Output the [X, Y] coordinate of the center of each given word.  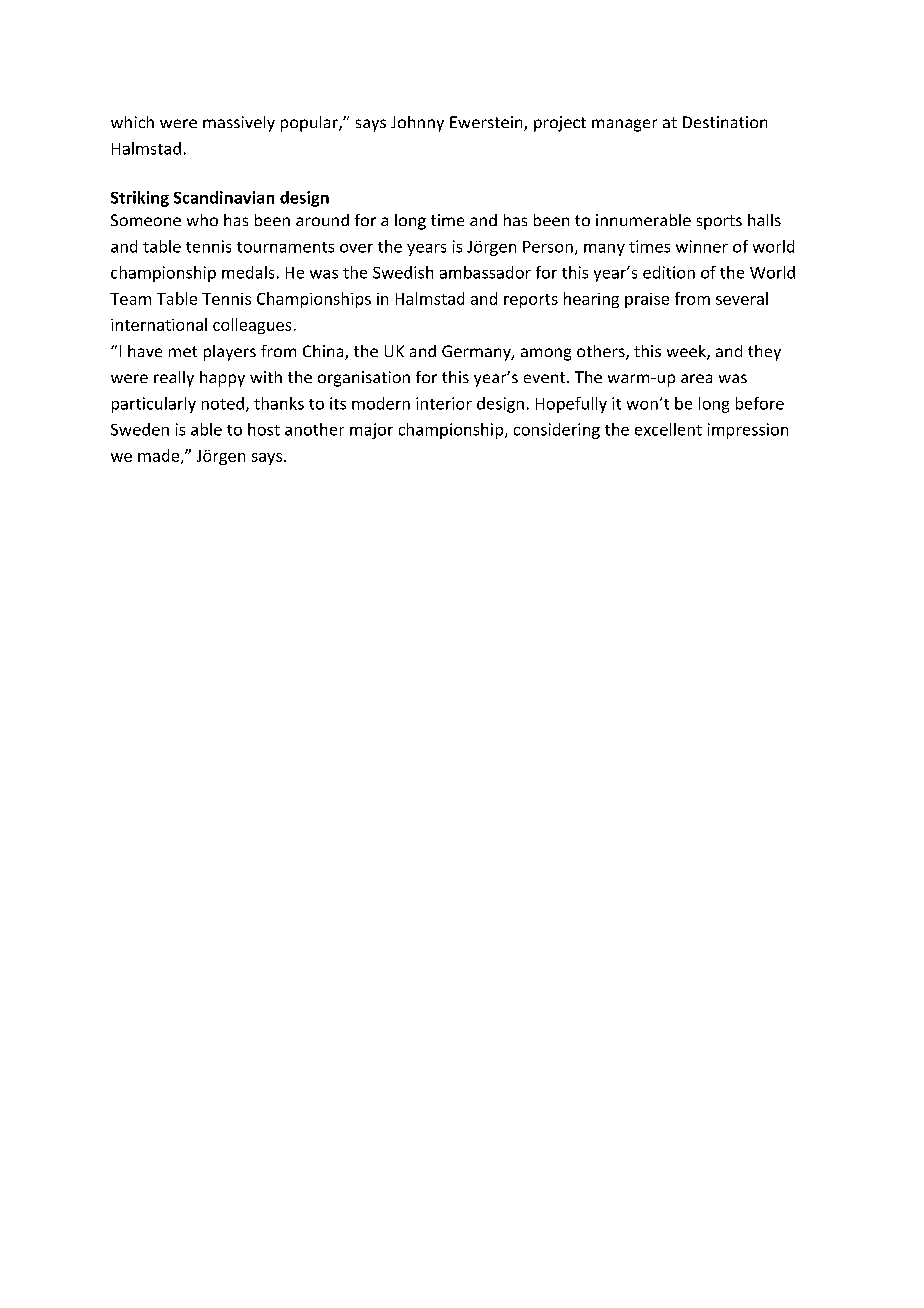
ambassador [485, 272]
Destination [725, 122]
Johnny [417, 124]
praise [647, 300]
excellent [668, 429]
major [371, 431]
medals [248, 272]
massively [239, 124]
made [160, 456]
